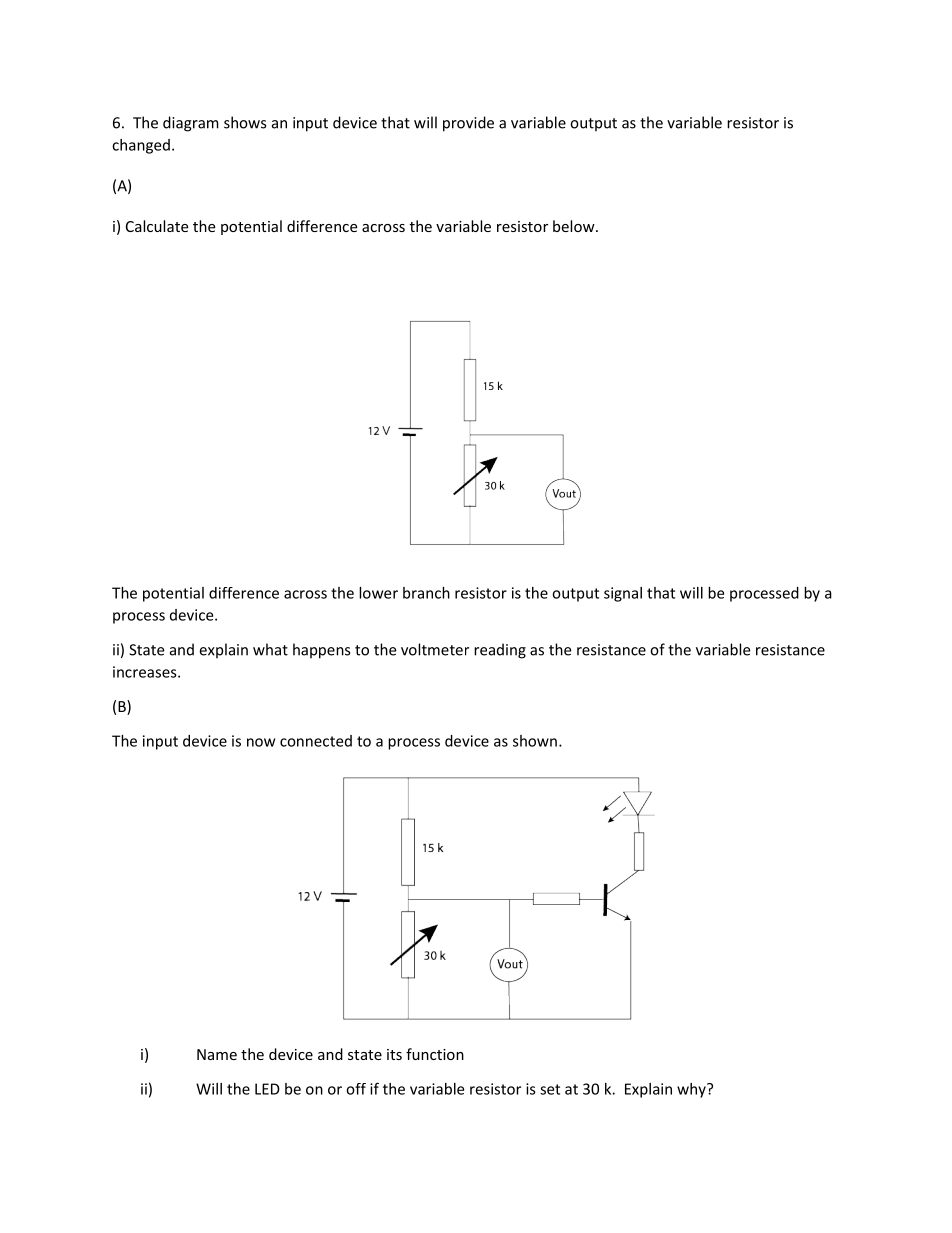  I want to click on diagram, so click(191, 124).
